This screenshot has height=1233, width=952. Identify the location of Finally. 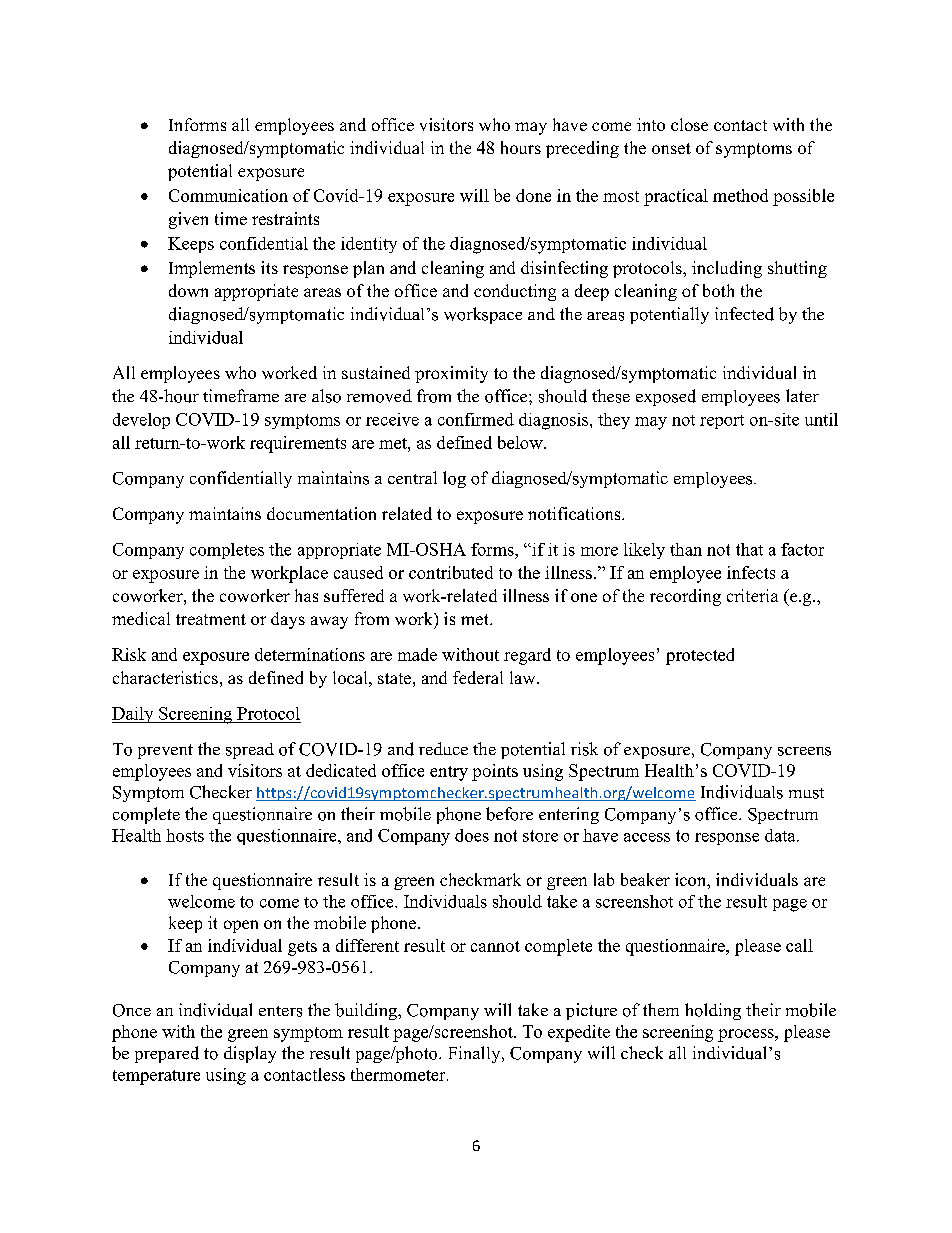
(476, 1054).
